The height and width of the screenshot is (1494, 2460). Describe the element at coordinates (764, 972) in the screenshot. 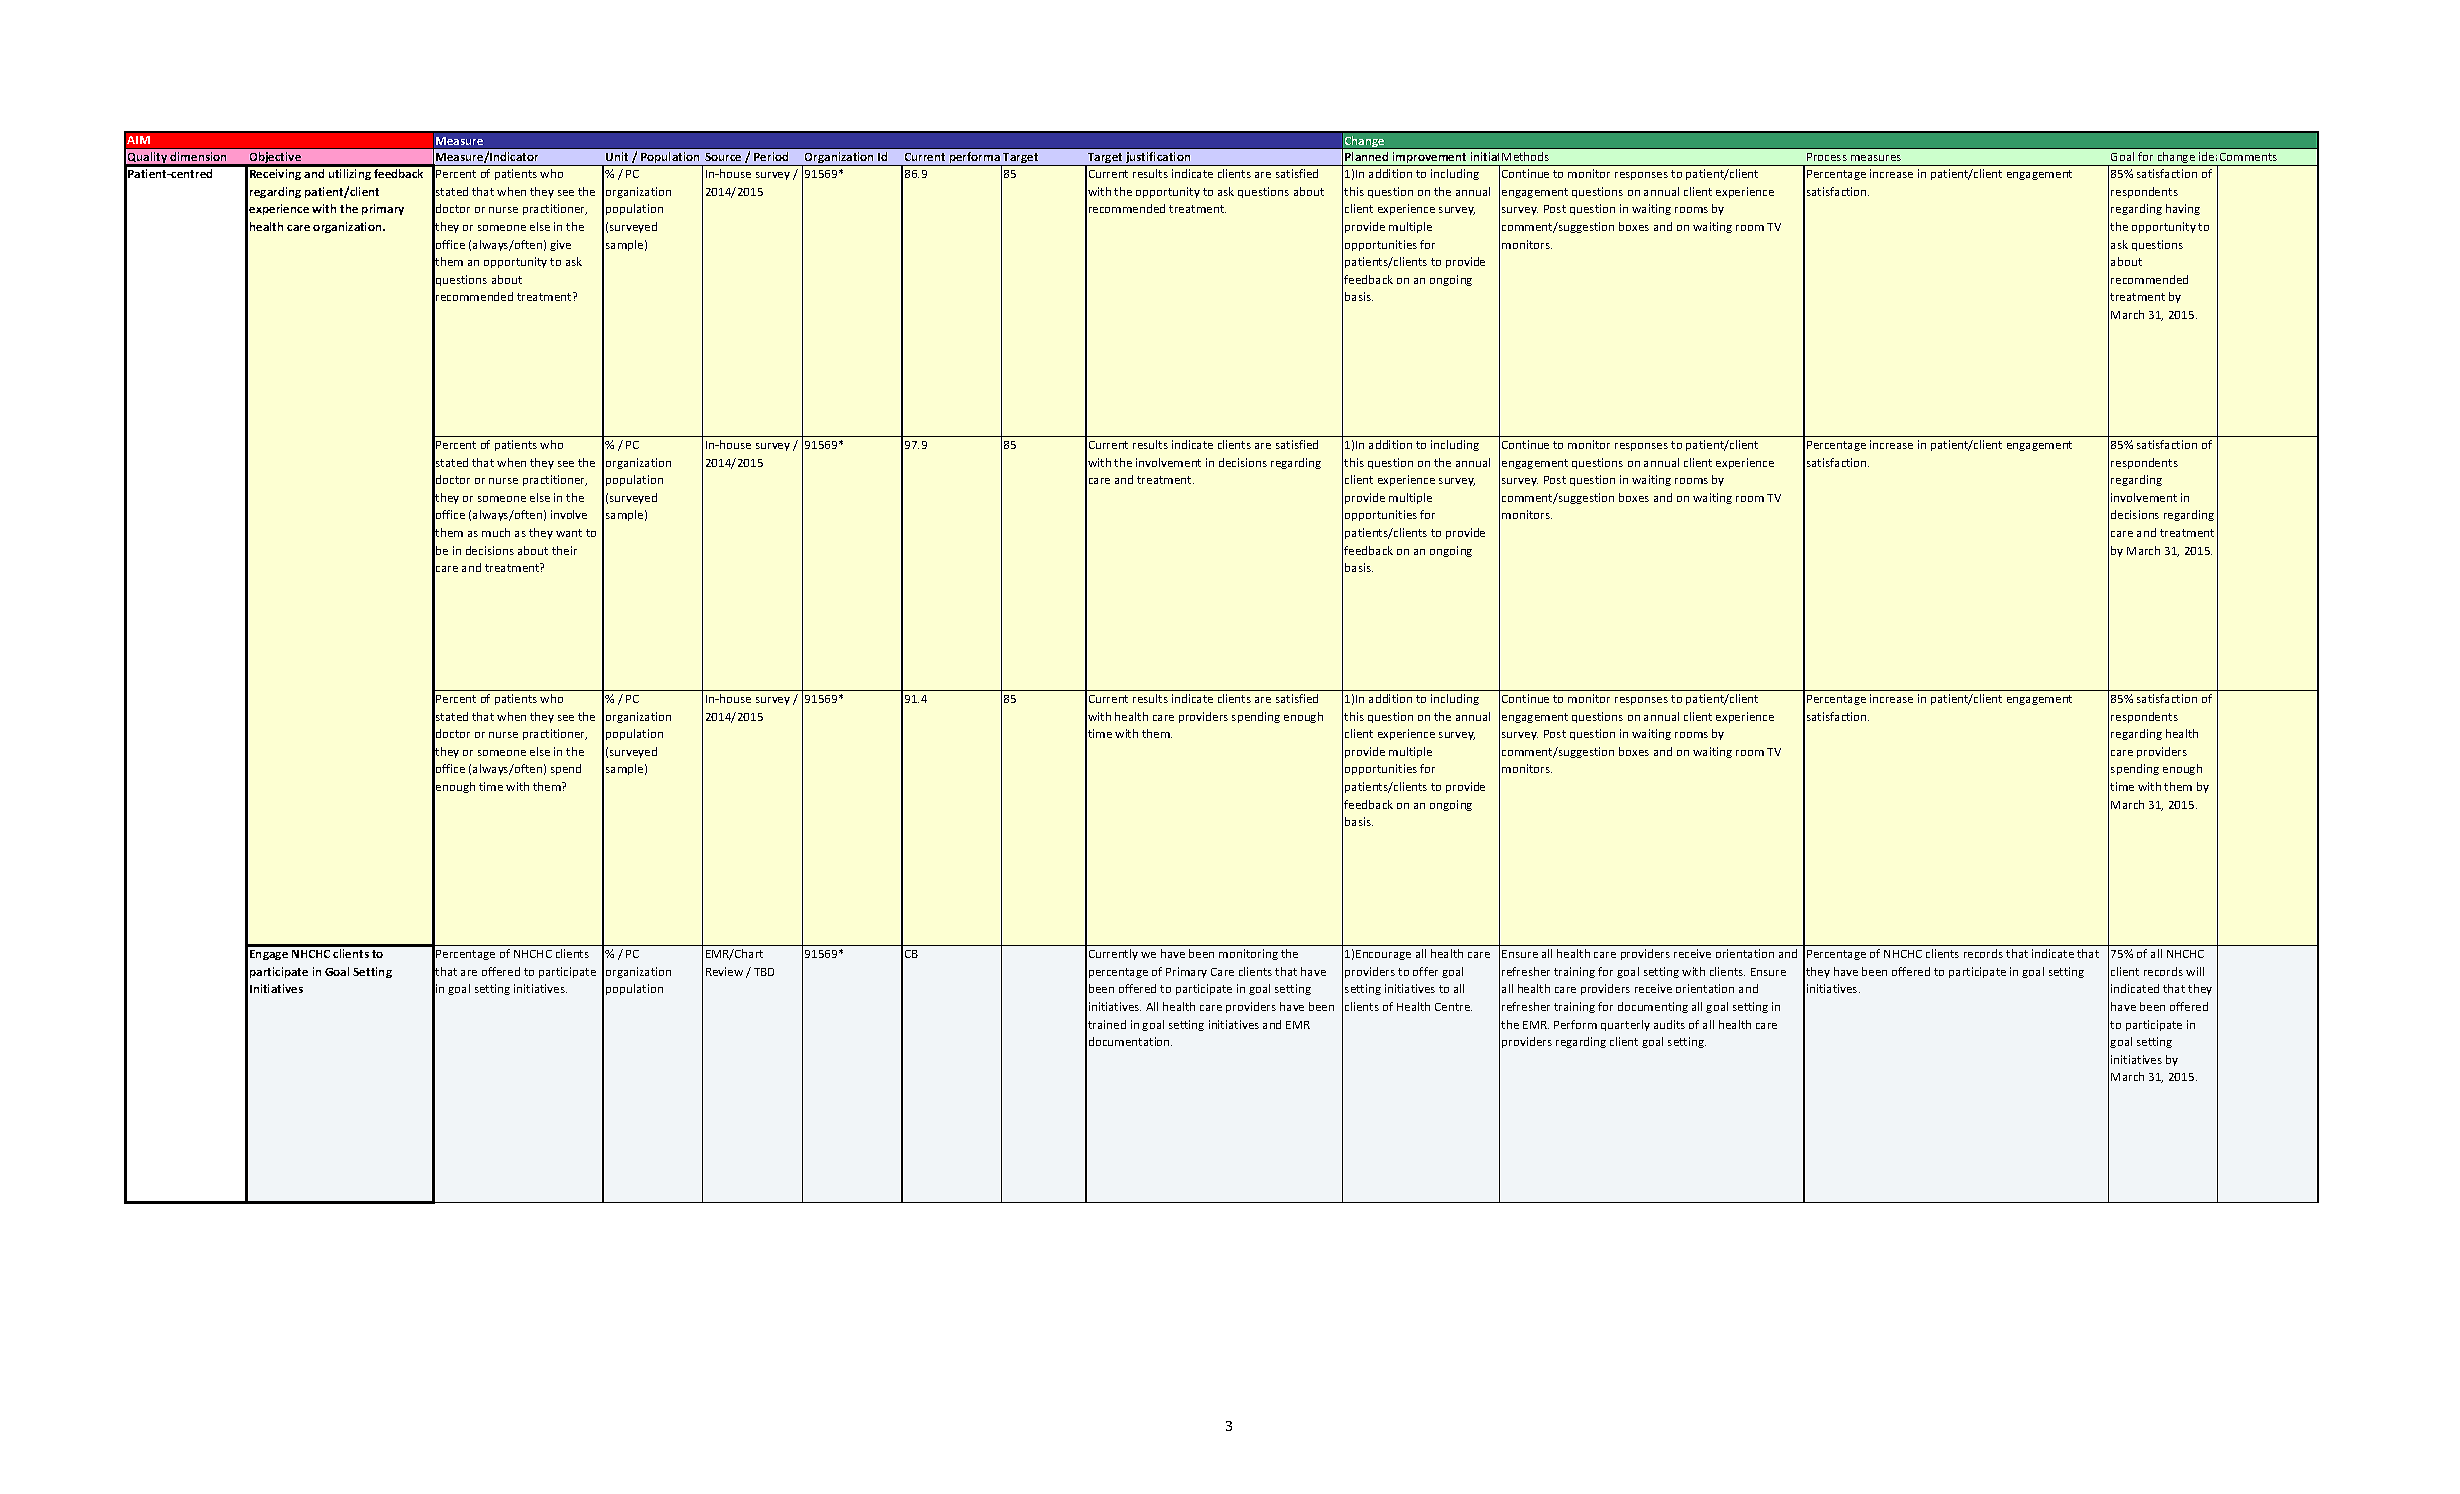

I see `TBD` at that location.
